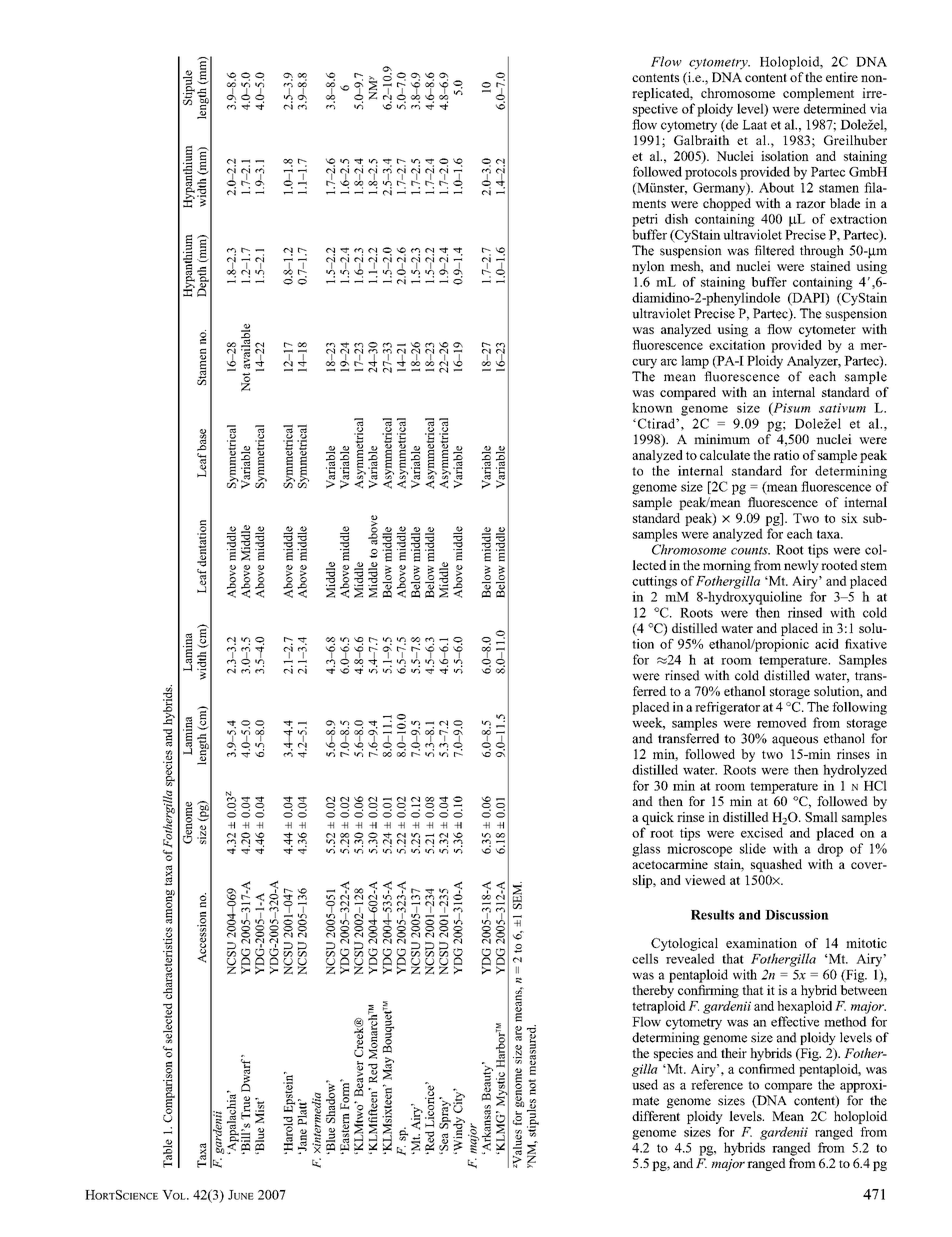  I want to click on different, so click(656, 1116).
